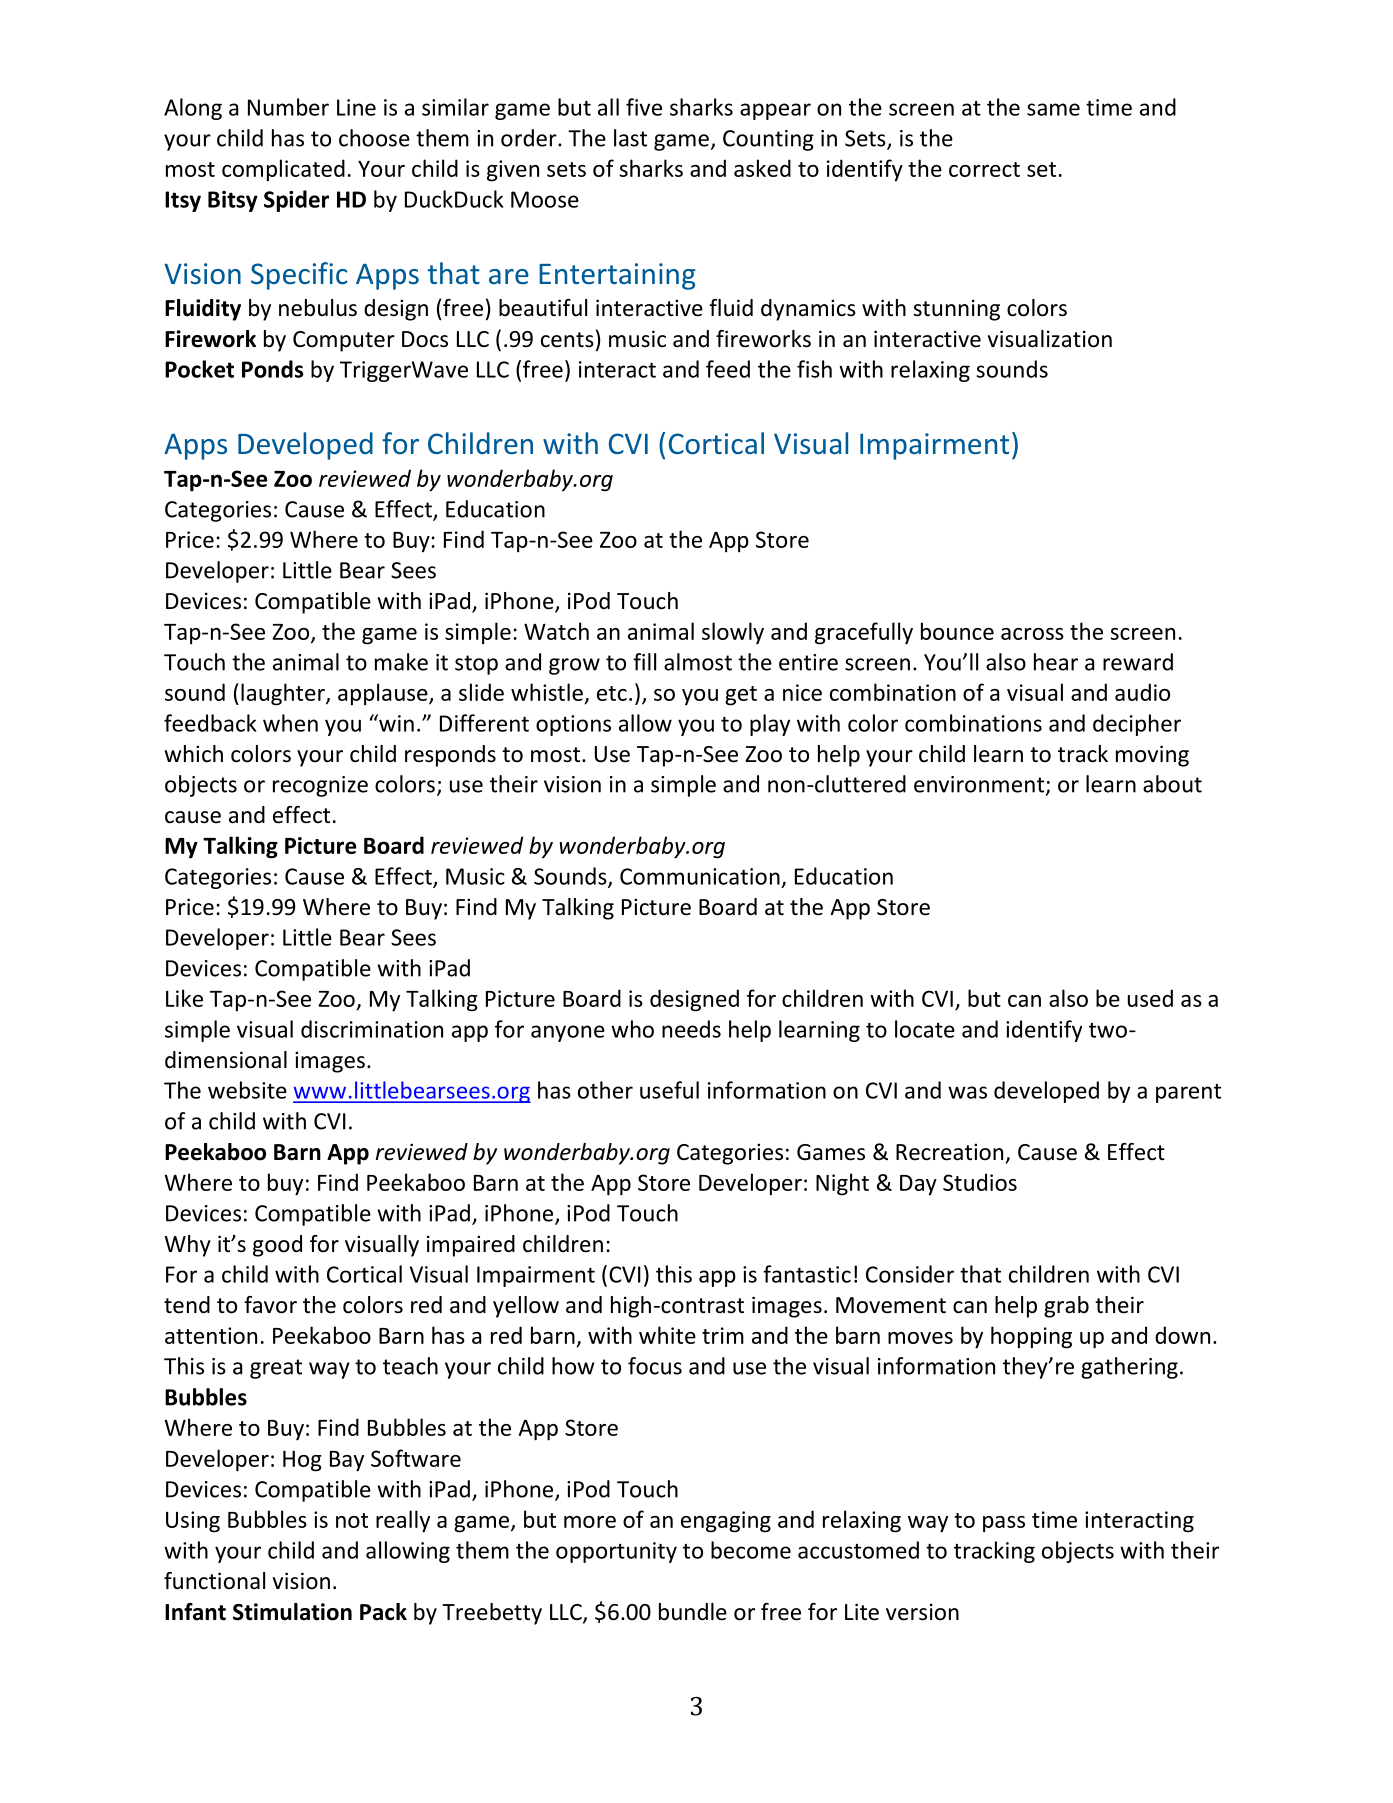 Image resolution: width=1393 pixels, height=1803 pixels. Describe the element at coordinates (1004, 1524) in the screenshot. I see `pass` at that location.
